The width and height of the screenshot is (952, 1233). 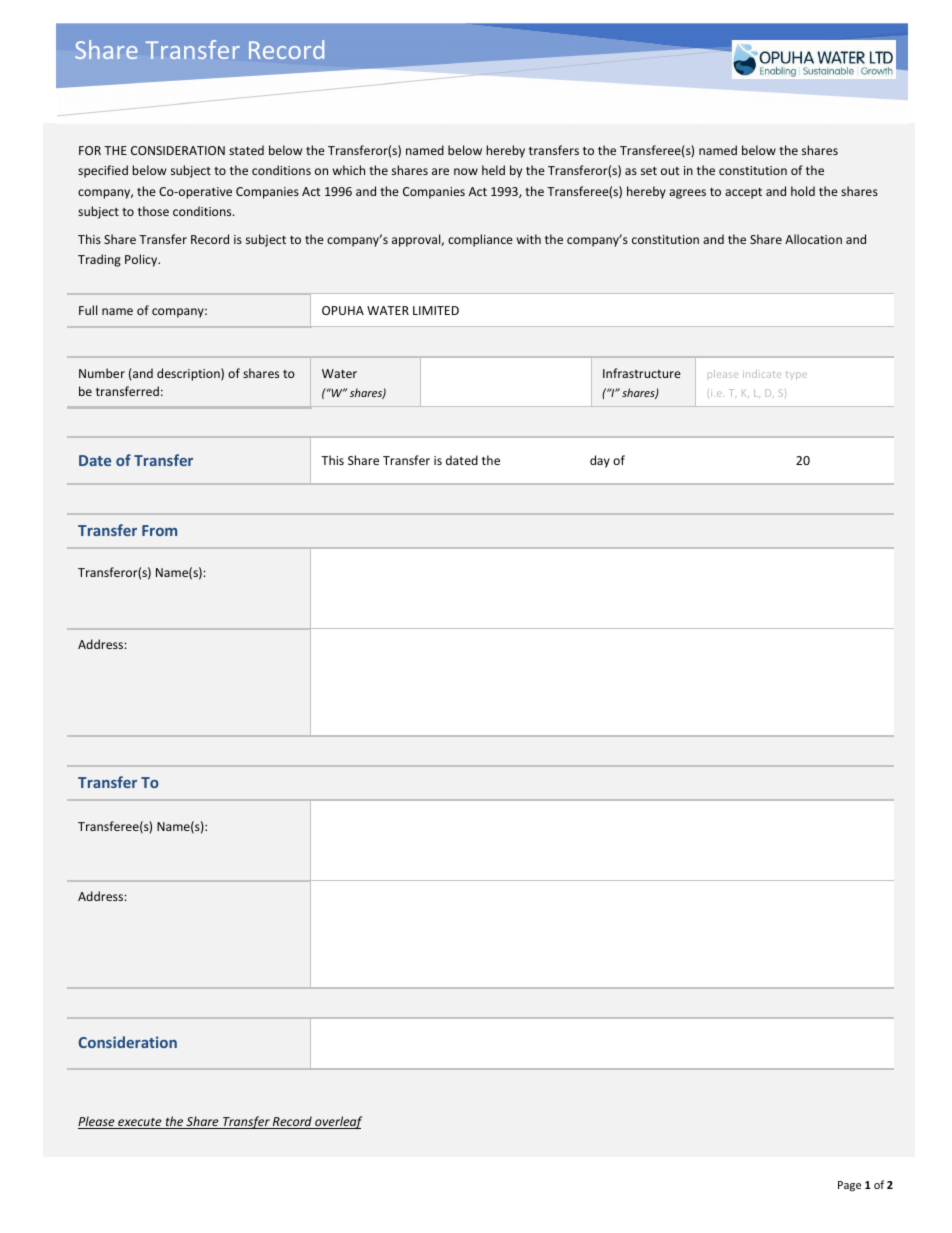 I want to click on execute, so click(x=140, y=1123).
